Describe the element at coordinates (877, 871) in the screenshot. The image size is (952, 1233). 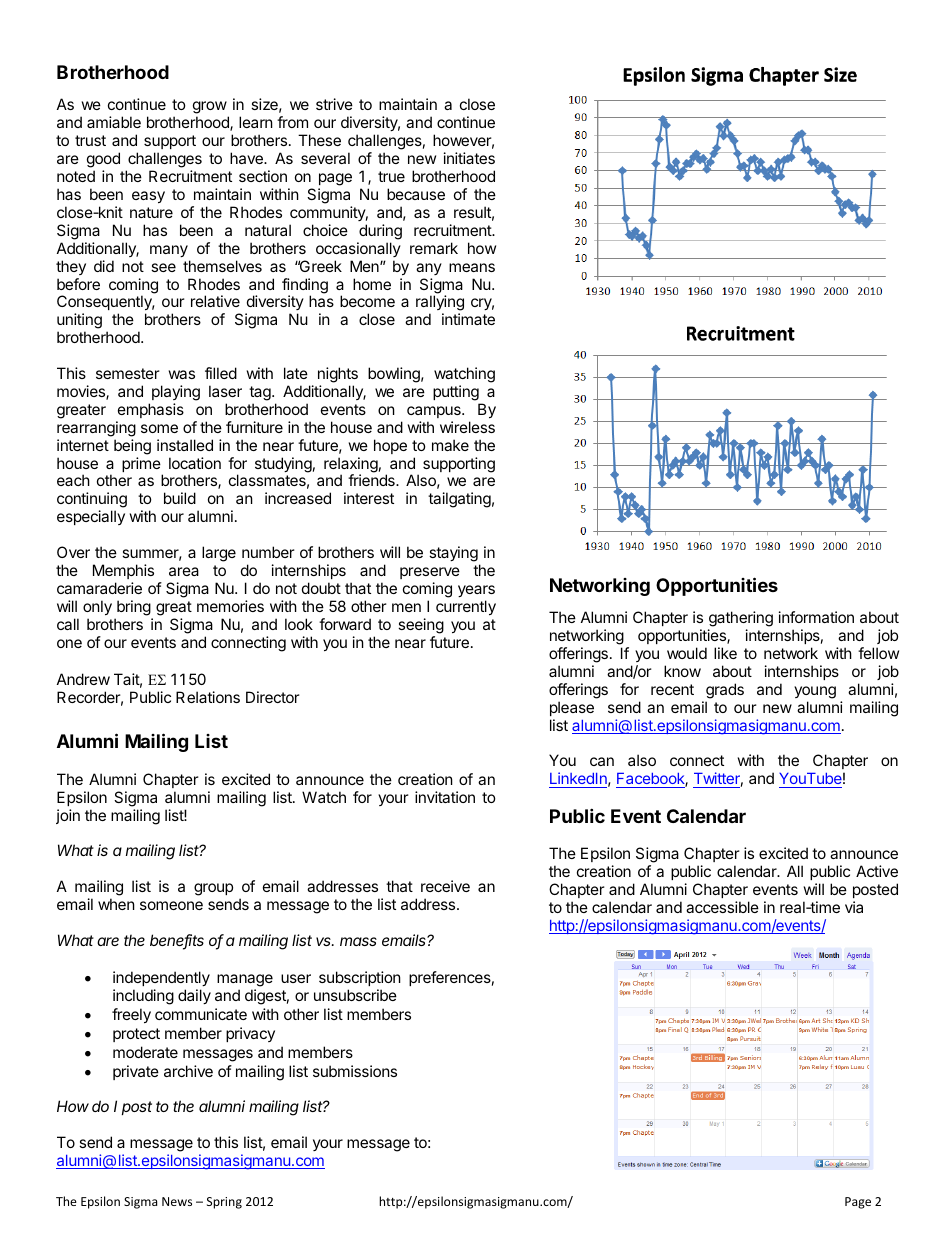
I see `Active` at that location.
